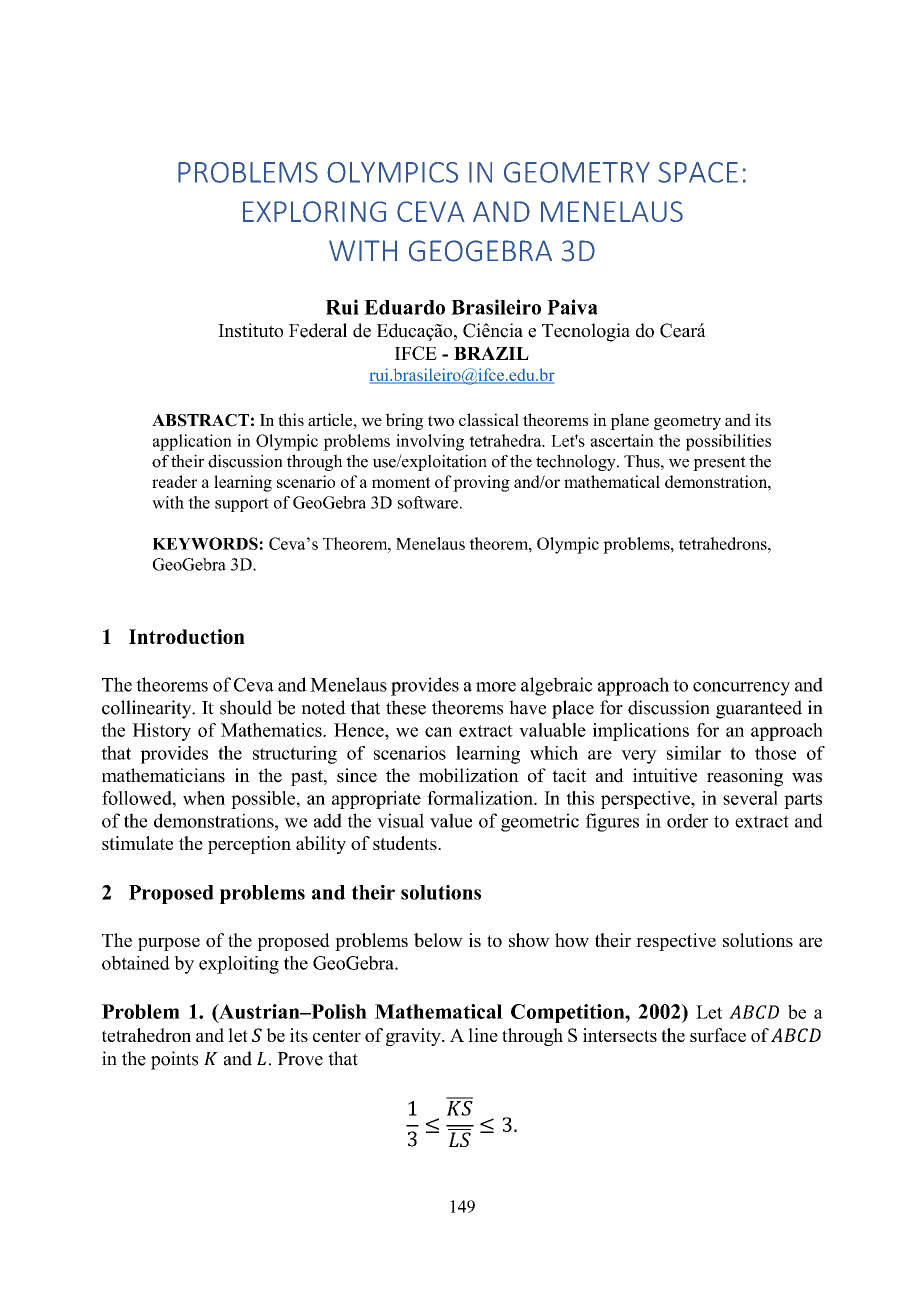 This screenshot has height=1305, width=924. I want to click on EXPLORING, so click(314, 211).
